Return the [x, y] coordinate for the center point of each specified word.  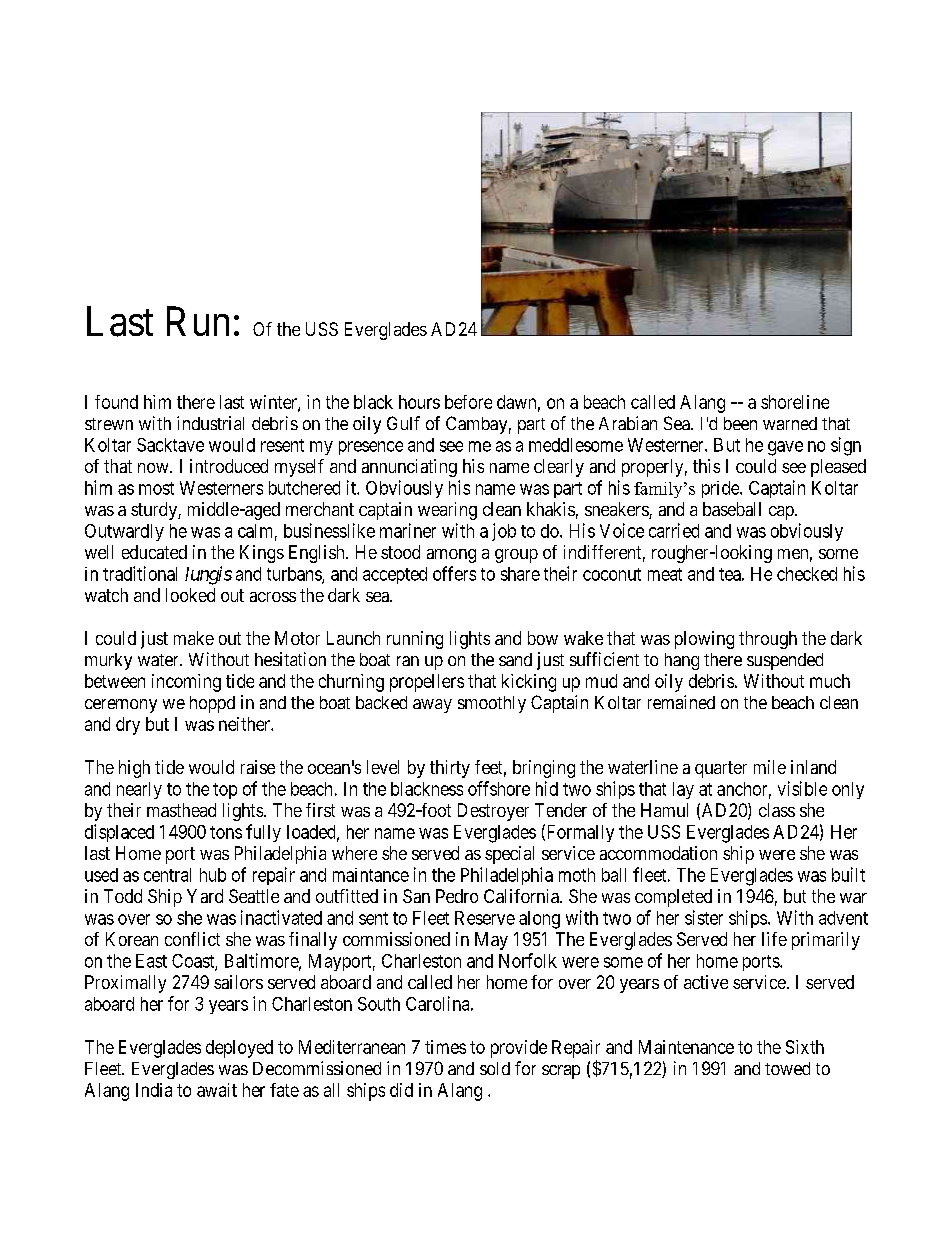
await [217, 1090]
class [777, 810]
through [768, 640]
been [740, 423]
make [194, 638]
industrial [210, 423]
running [415, 640]
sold [495, 1068]
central [167, 875]
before [468, 402]
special [509, 855]
